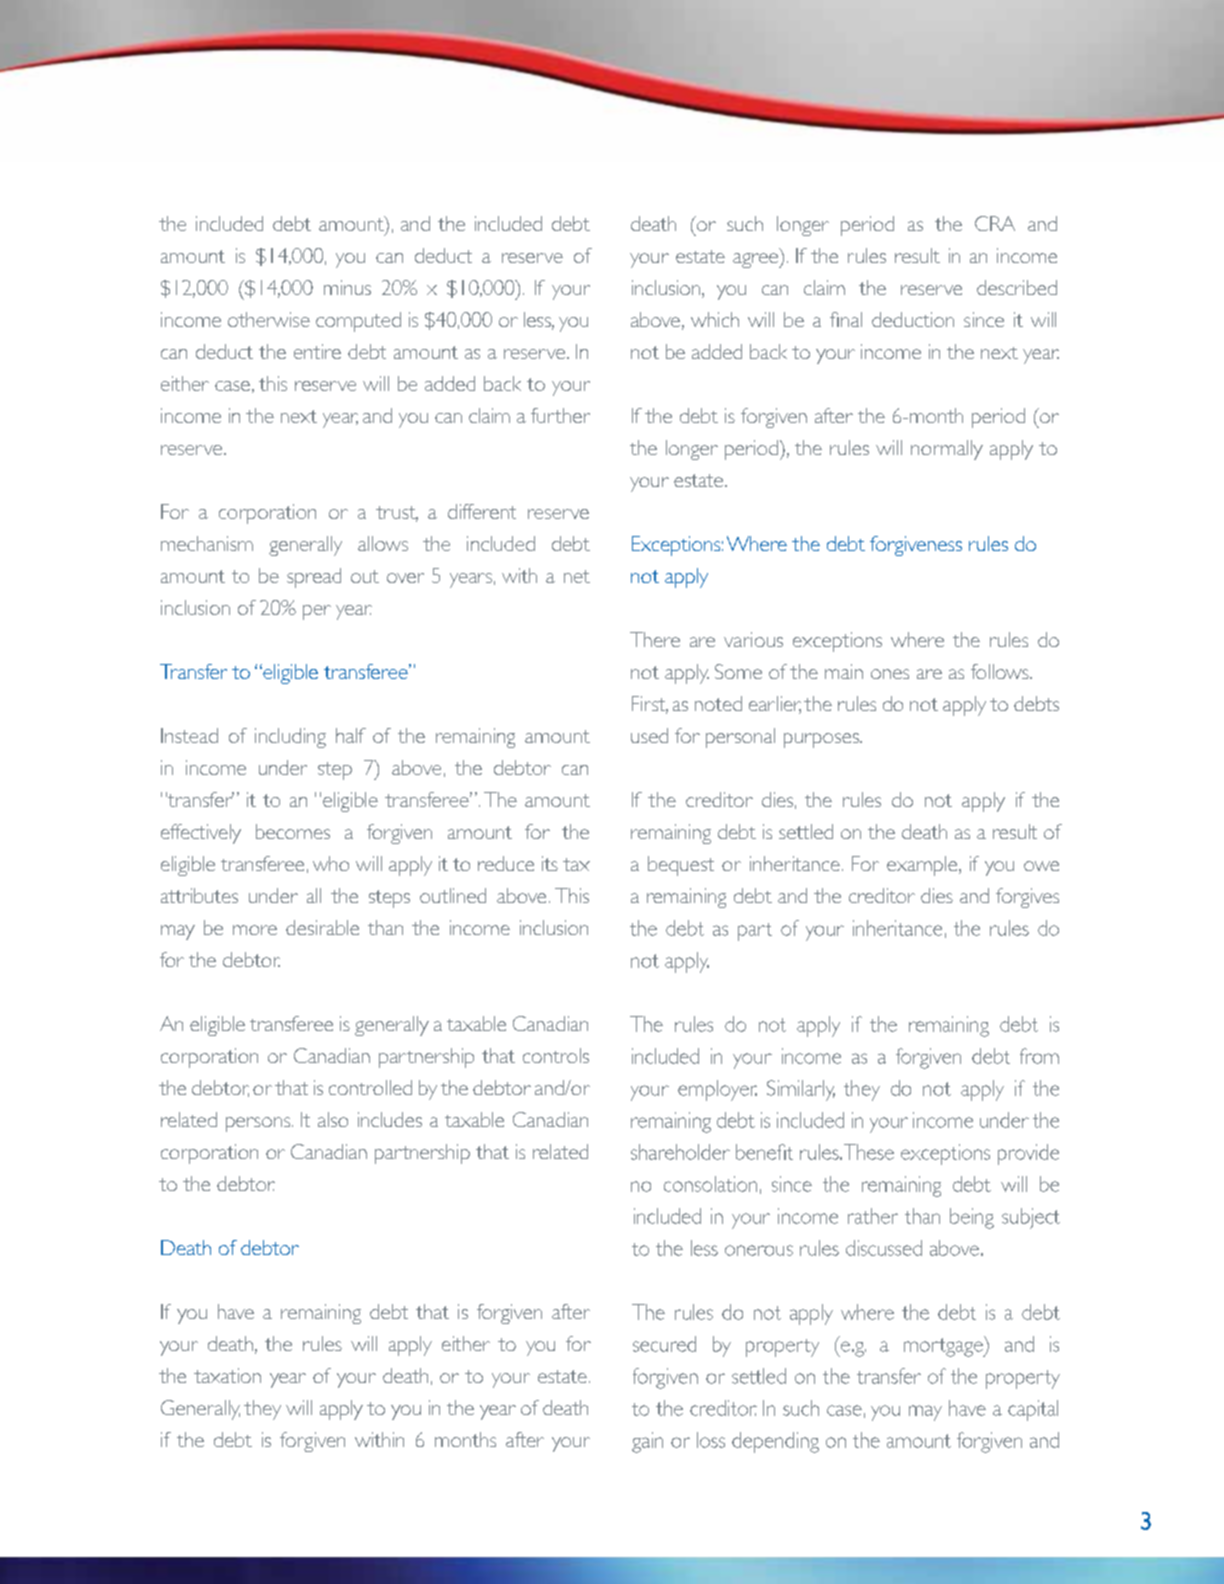 This screenshot has width=1224, height=1584. Describe the element at coordinates (347, 287) in the screenshot. I see `minus` at that location.
